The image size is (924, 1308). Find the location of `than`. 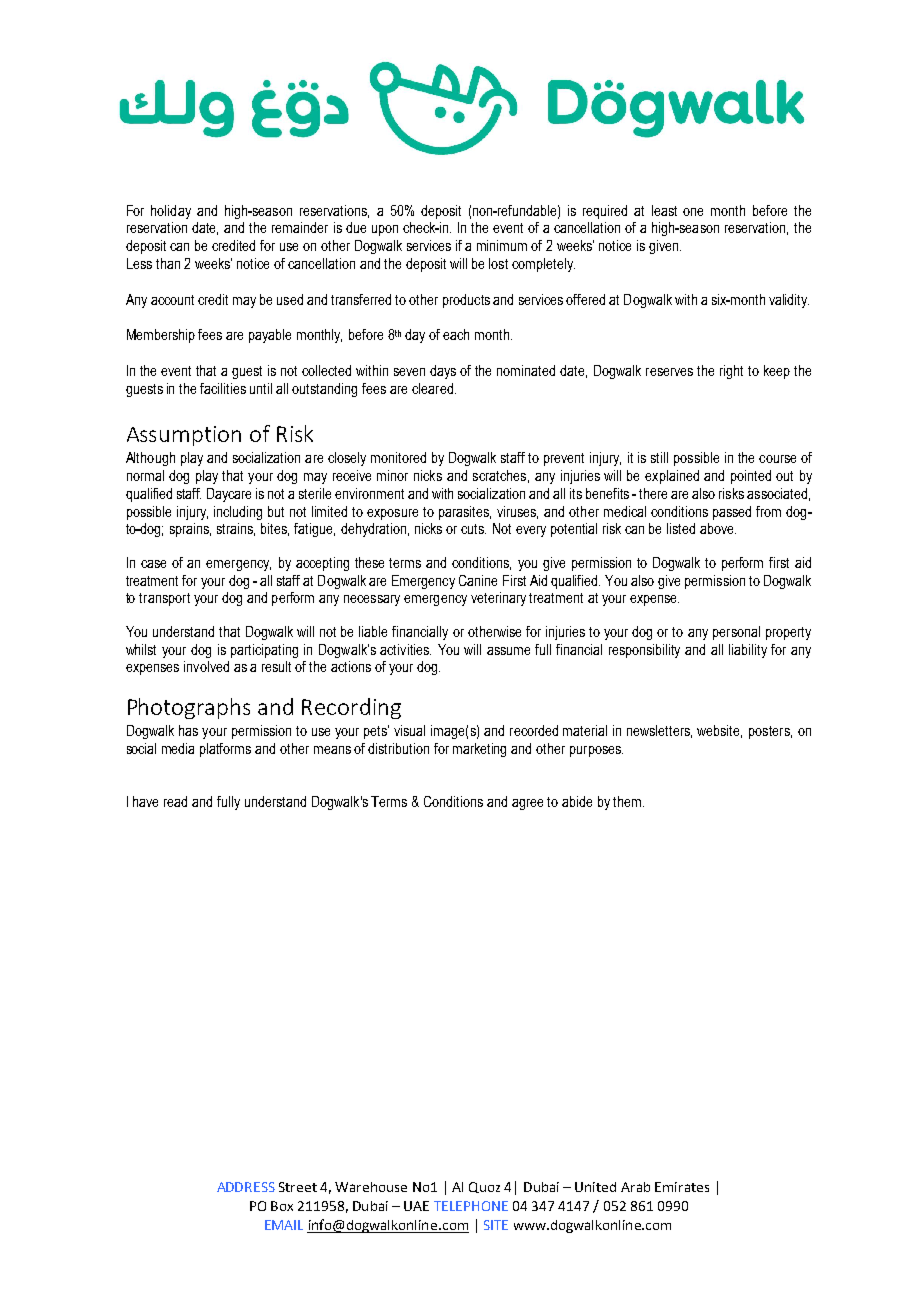

than is located at coordinates (168, 263).
